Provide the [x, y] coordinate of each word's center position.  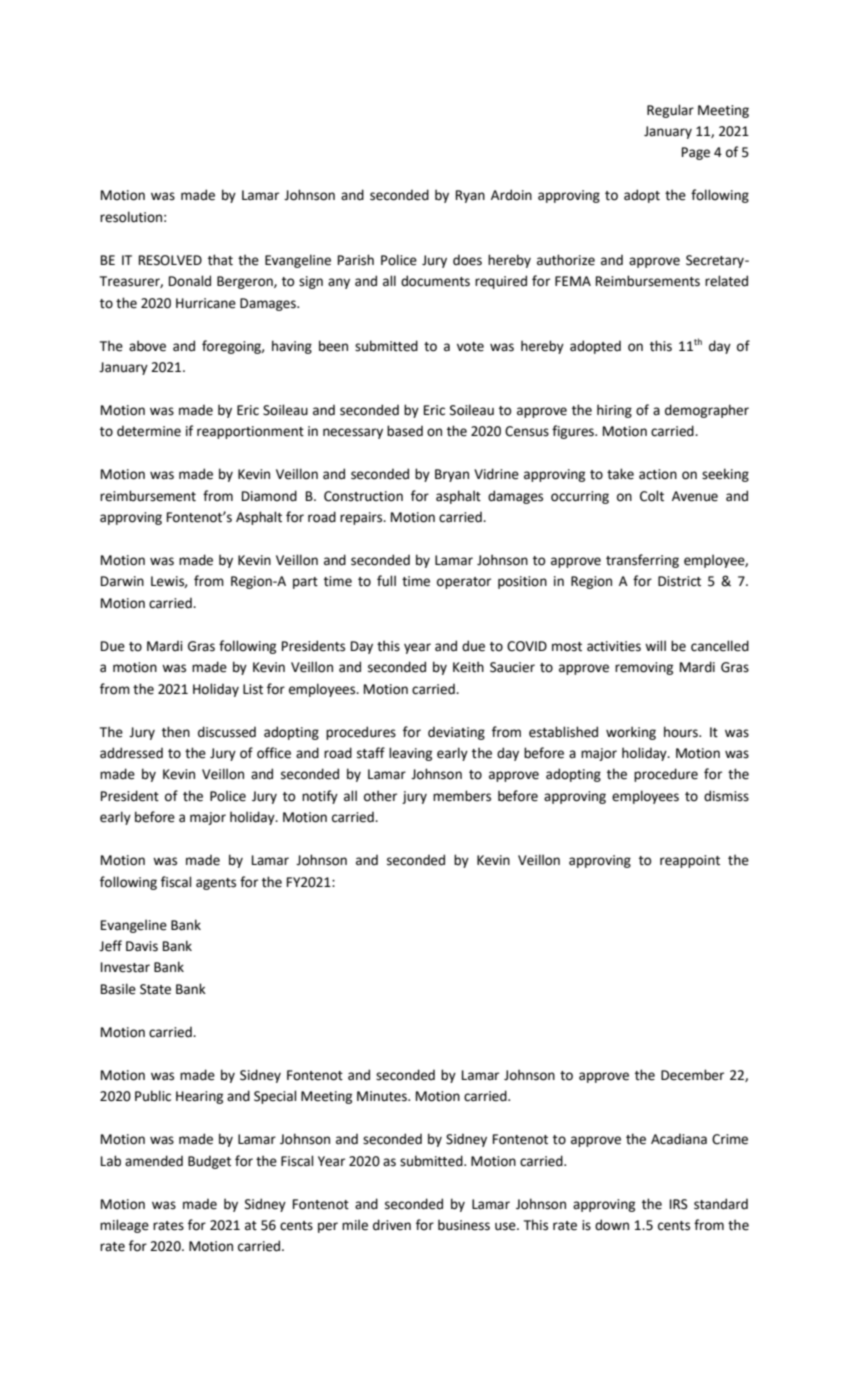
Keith [468, 667]
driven [392, 1225]
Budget [209, 1162]
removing [644, 668]
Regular [670, 111]
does [467, 260]
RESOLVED [170, 260]
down [612, 1225]
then [176, 732]
